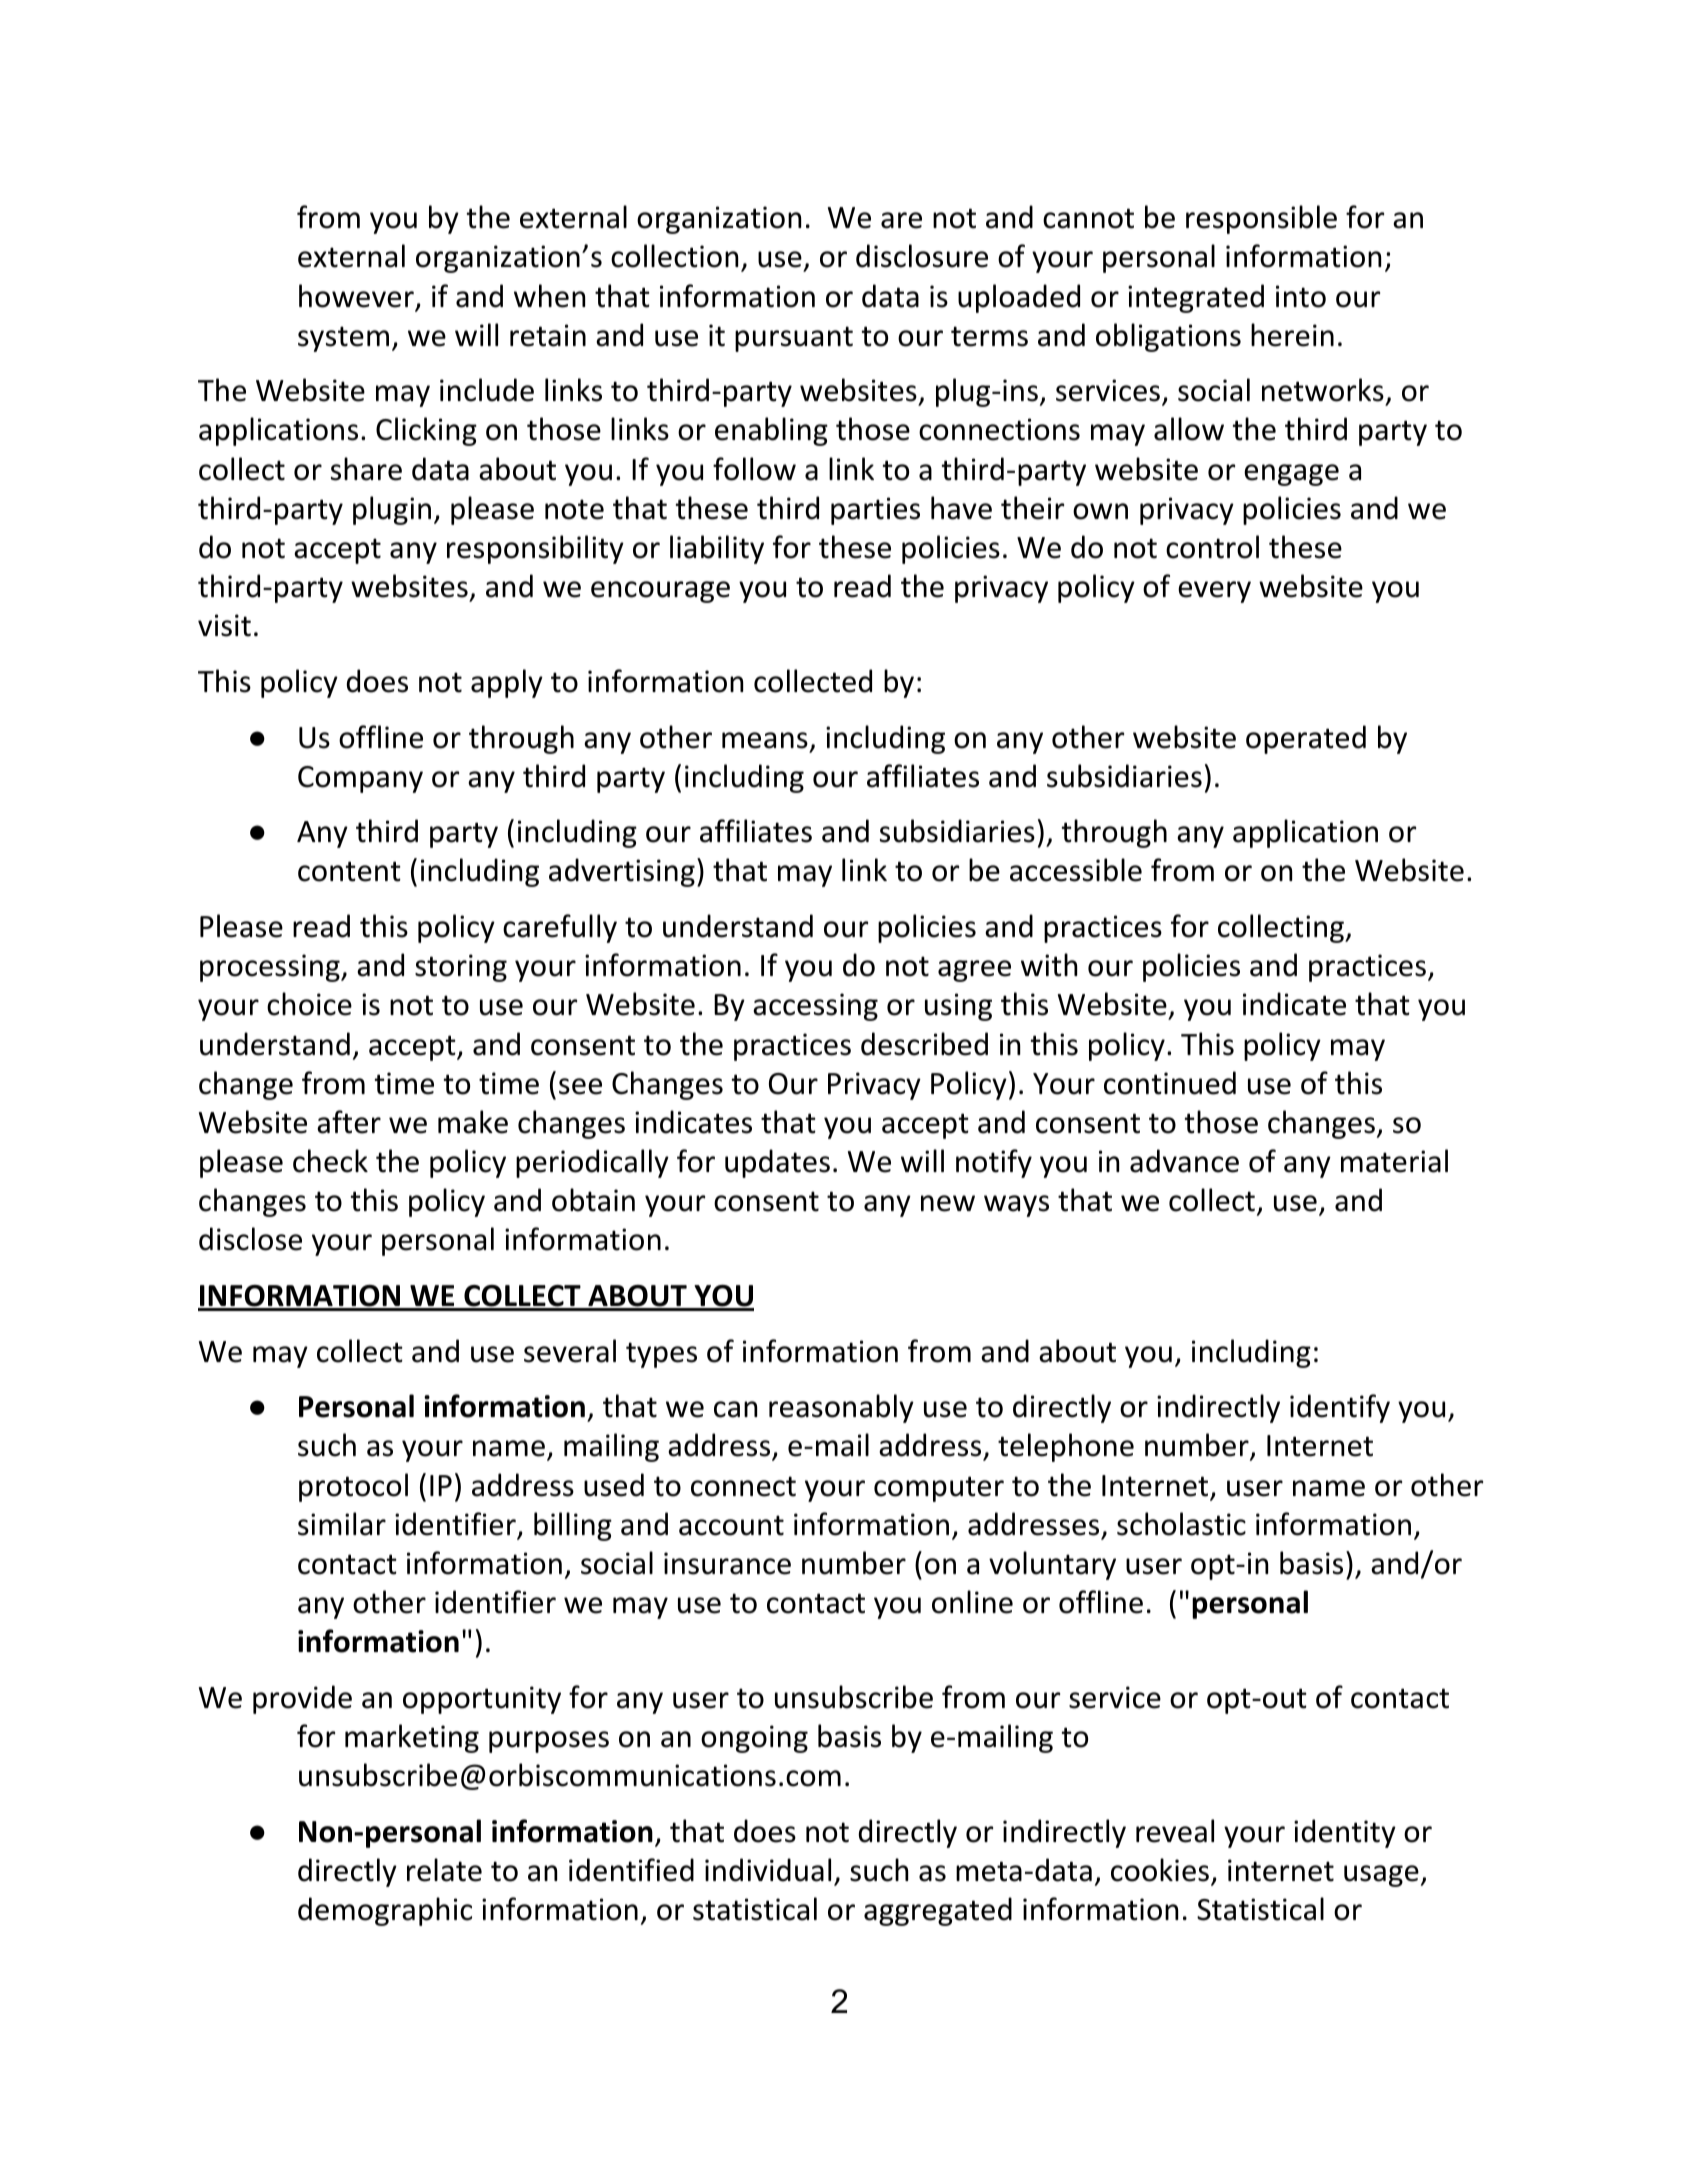 Image resolution: width=1682 pixels, height=2176 pixels. What do you see at coordinates (385, 1911) in the image?
I see `demographic` at bounding box center [385, 1911].
